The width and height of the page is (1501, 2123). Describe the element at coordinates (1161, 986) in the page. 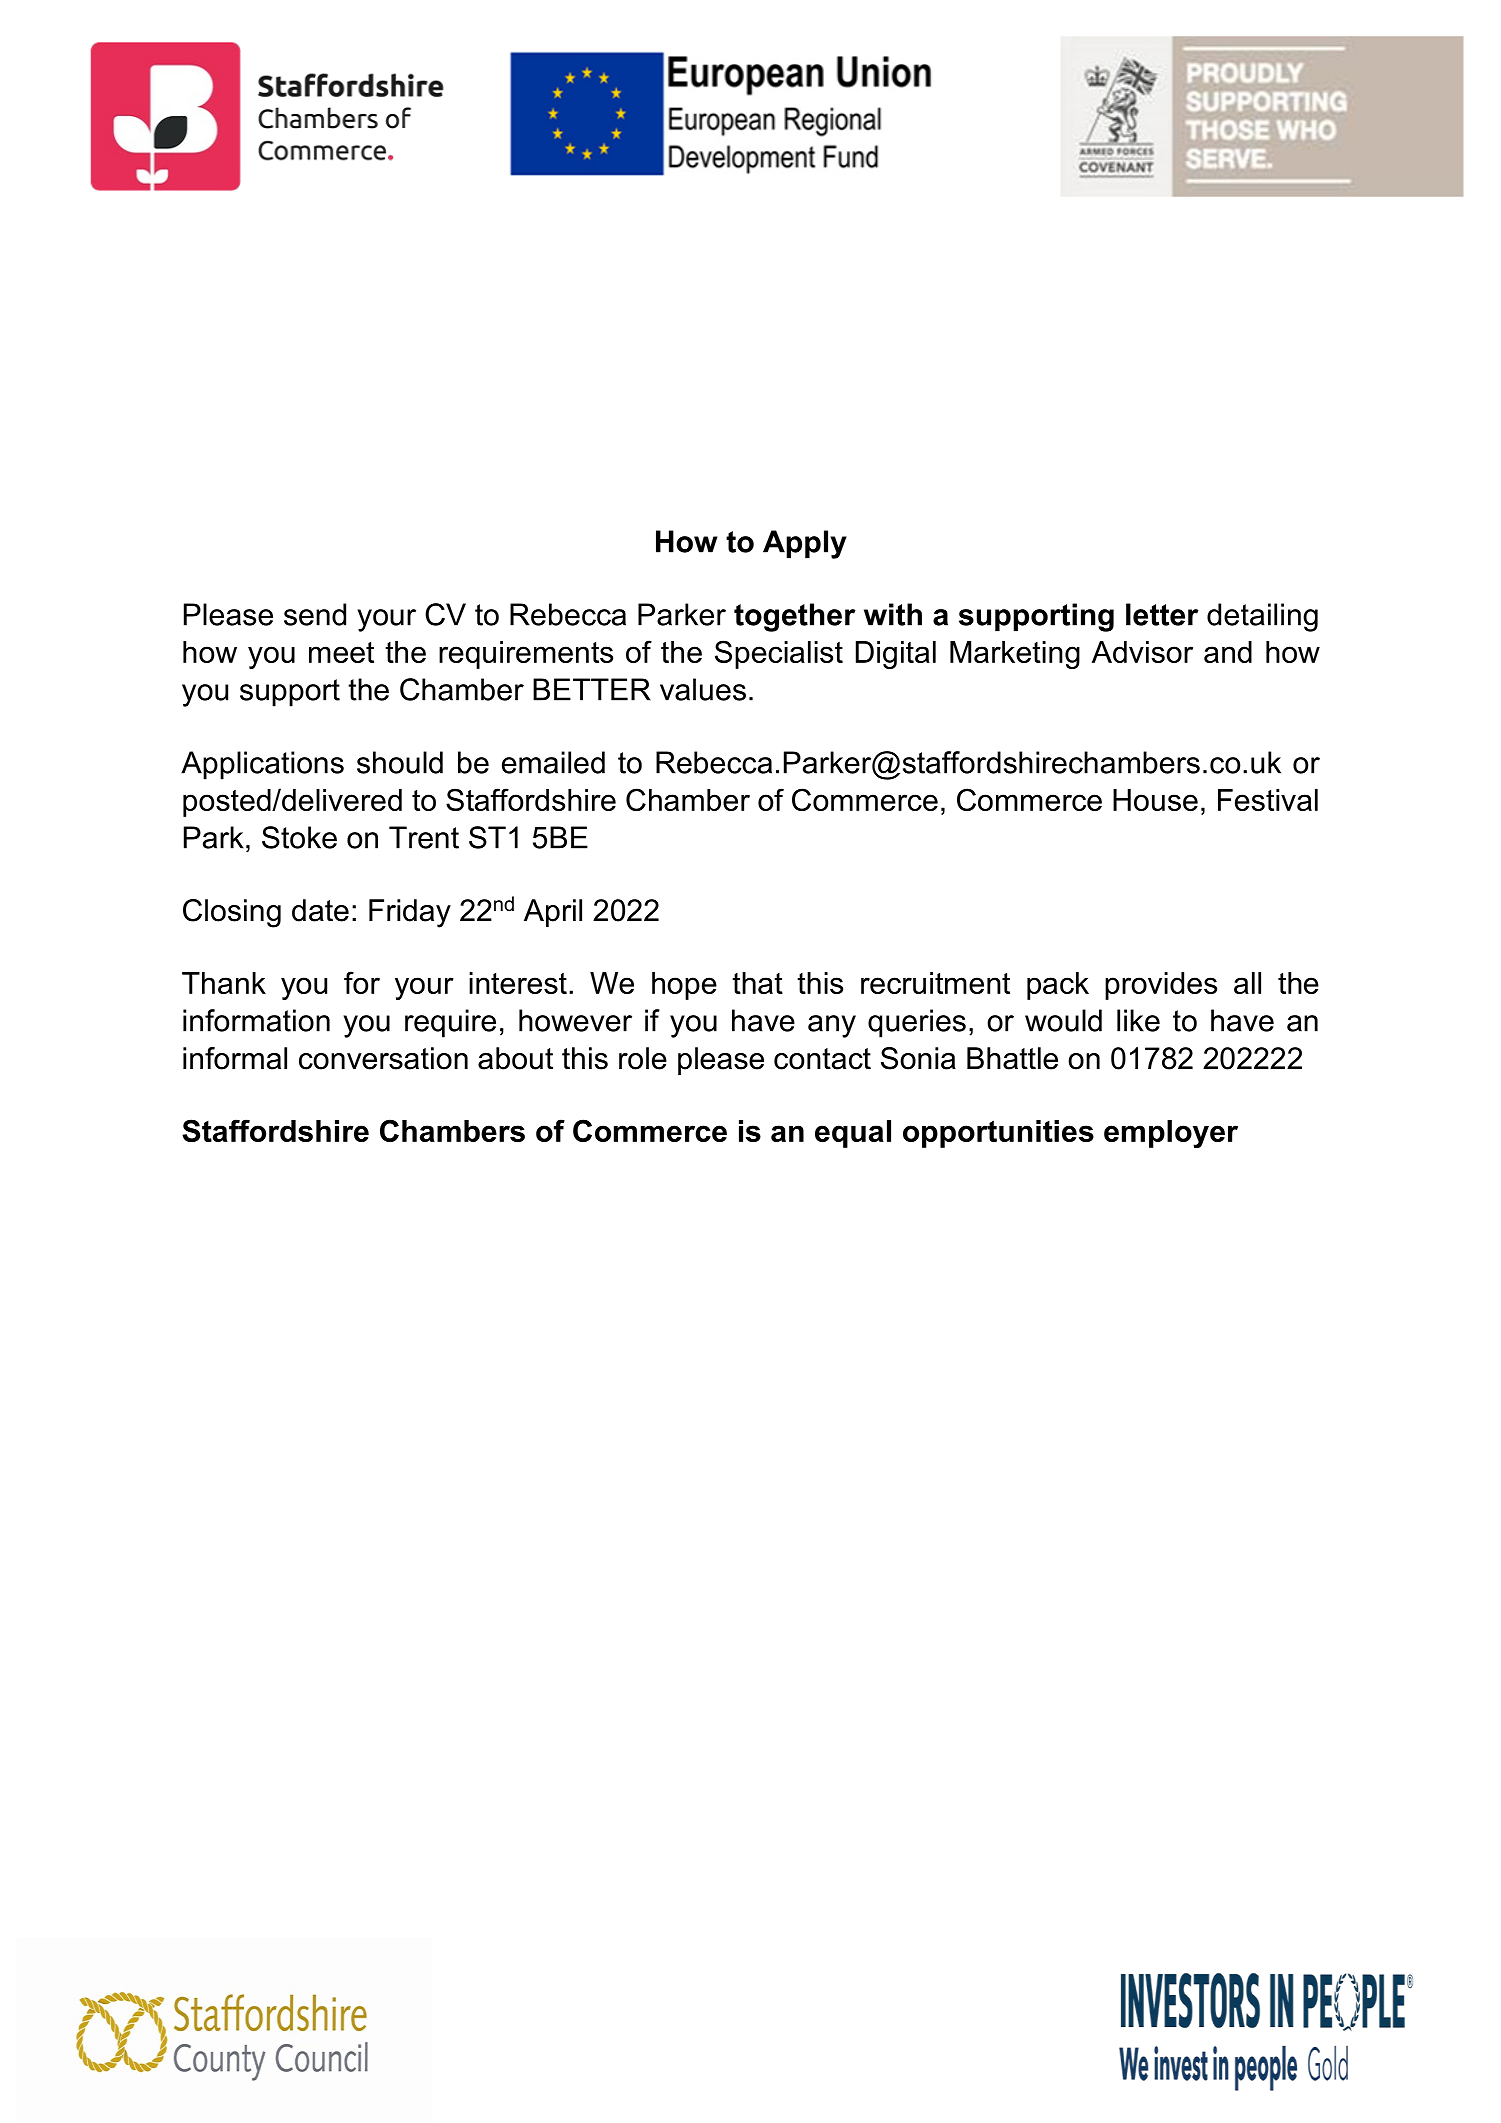

I see `provides` at that location.
